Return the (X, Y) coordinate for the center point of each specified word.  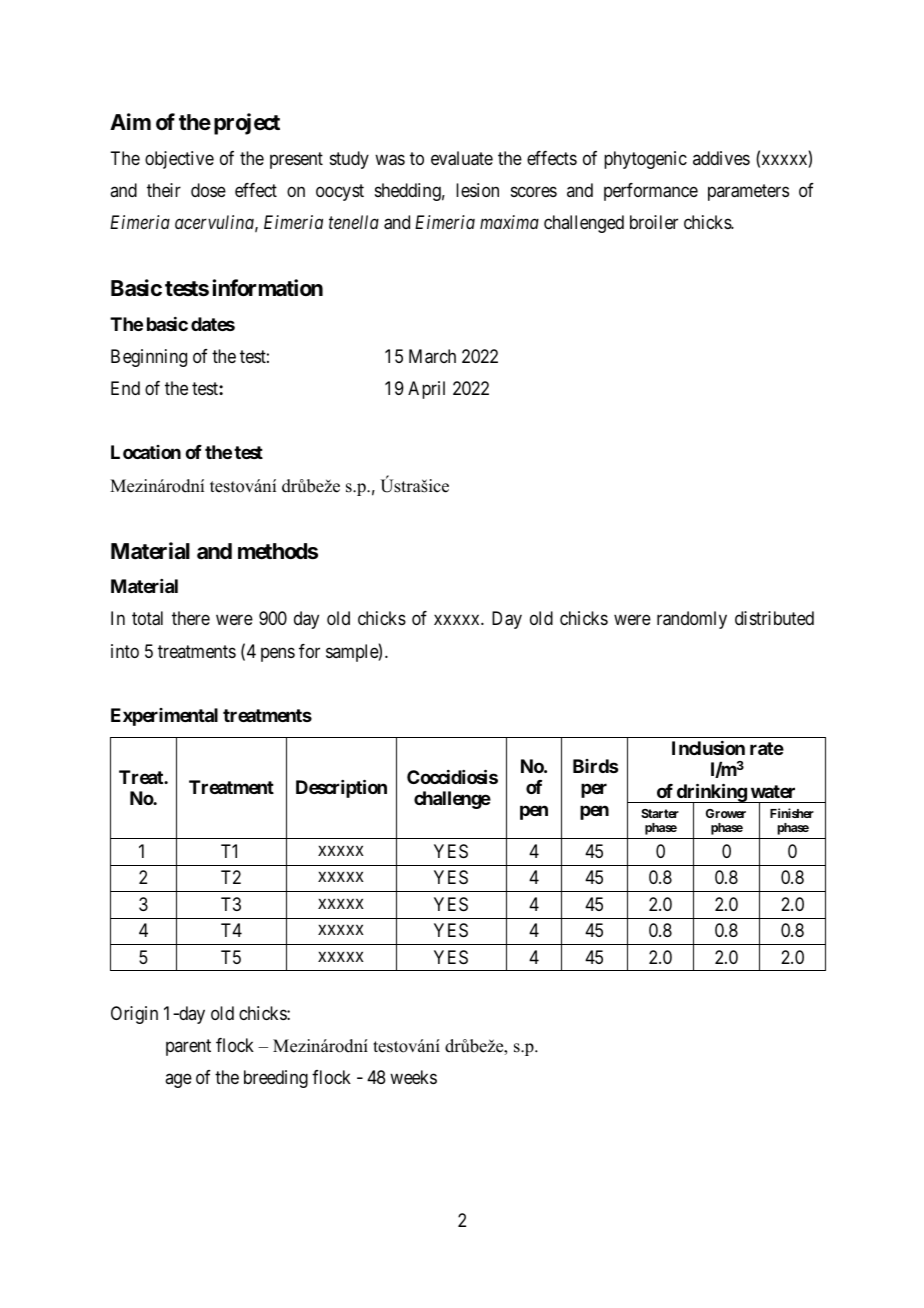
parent (188, 1047)
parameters (748, 192)
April (426, 390)
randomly (692, 620)
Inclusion (708, 748)
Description (341, 789)
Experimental (164, 717)
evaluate (462, 158)
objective (179, 160)
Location (146, 452)
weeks (413, 1077)
